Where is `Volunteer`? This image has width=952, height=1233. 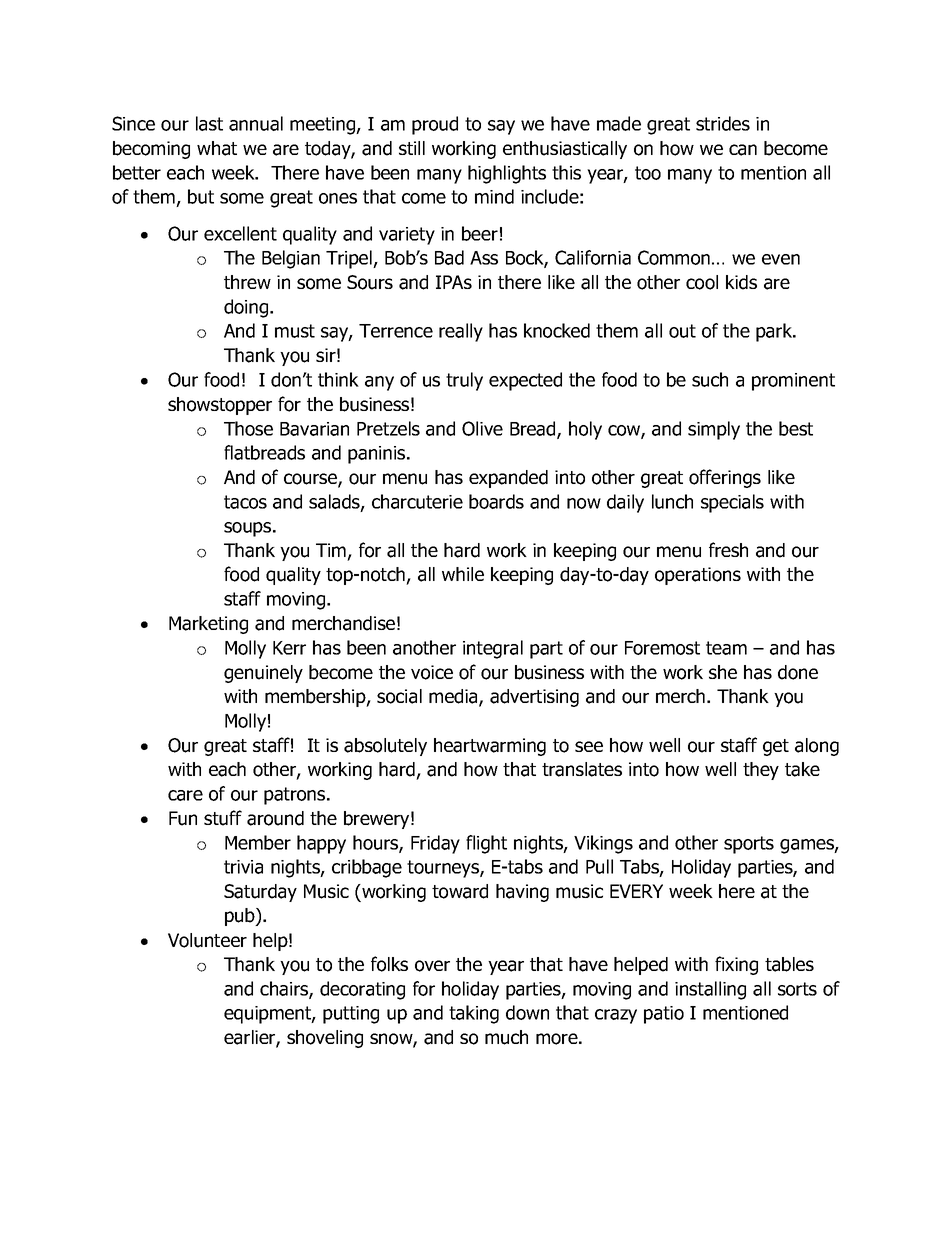 Volunteer is located at coordinates (207, 940).
